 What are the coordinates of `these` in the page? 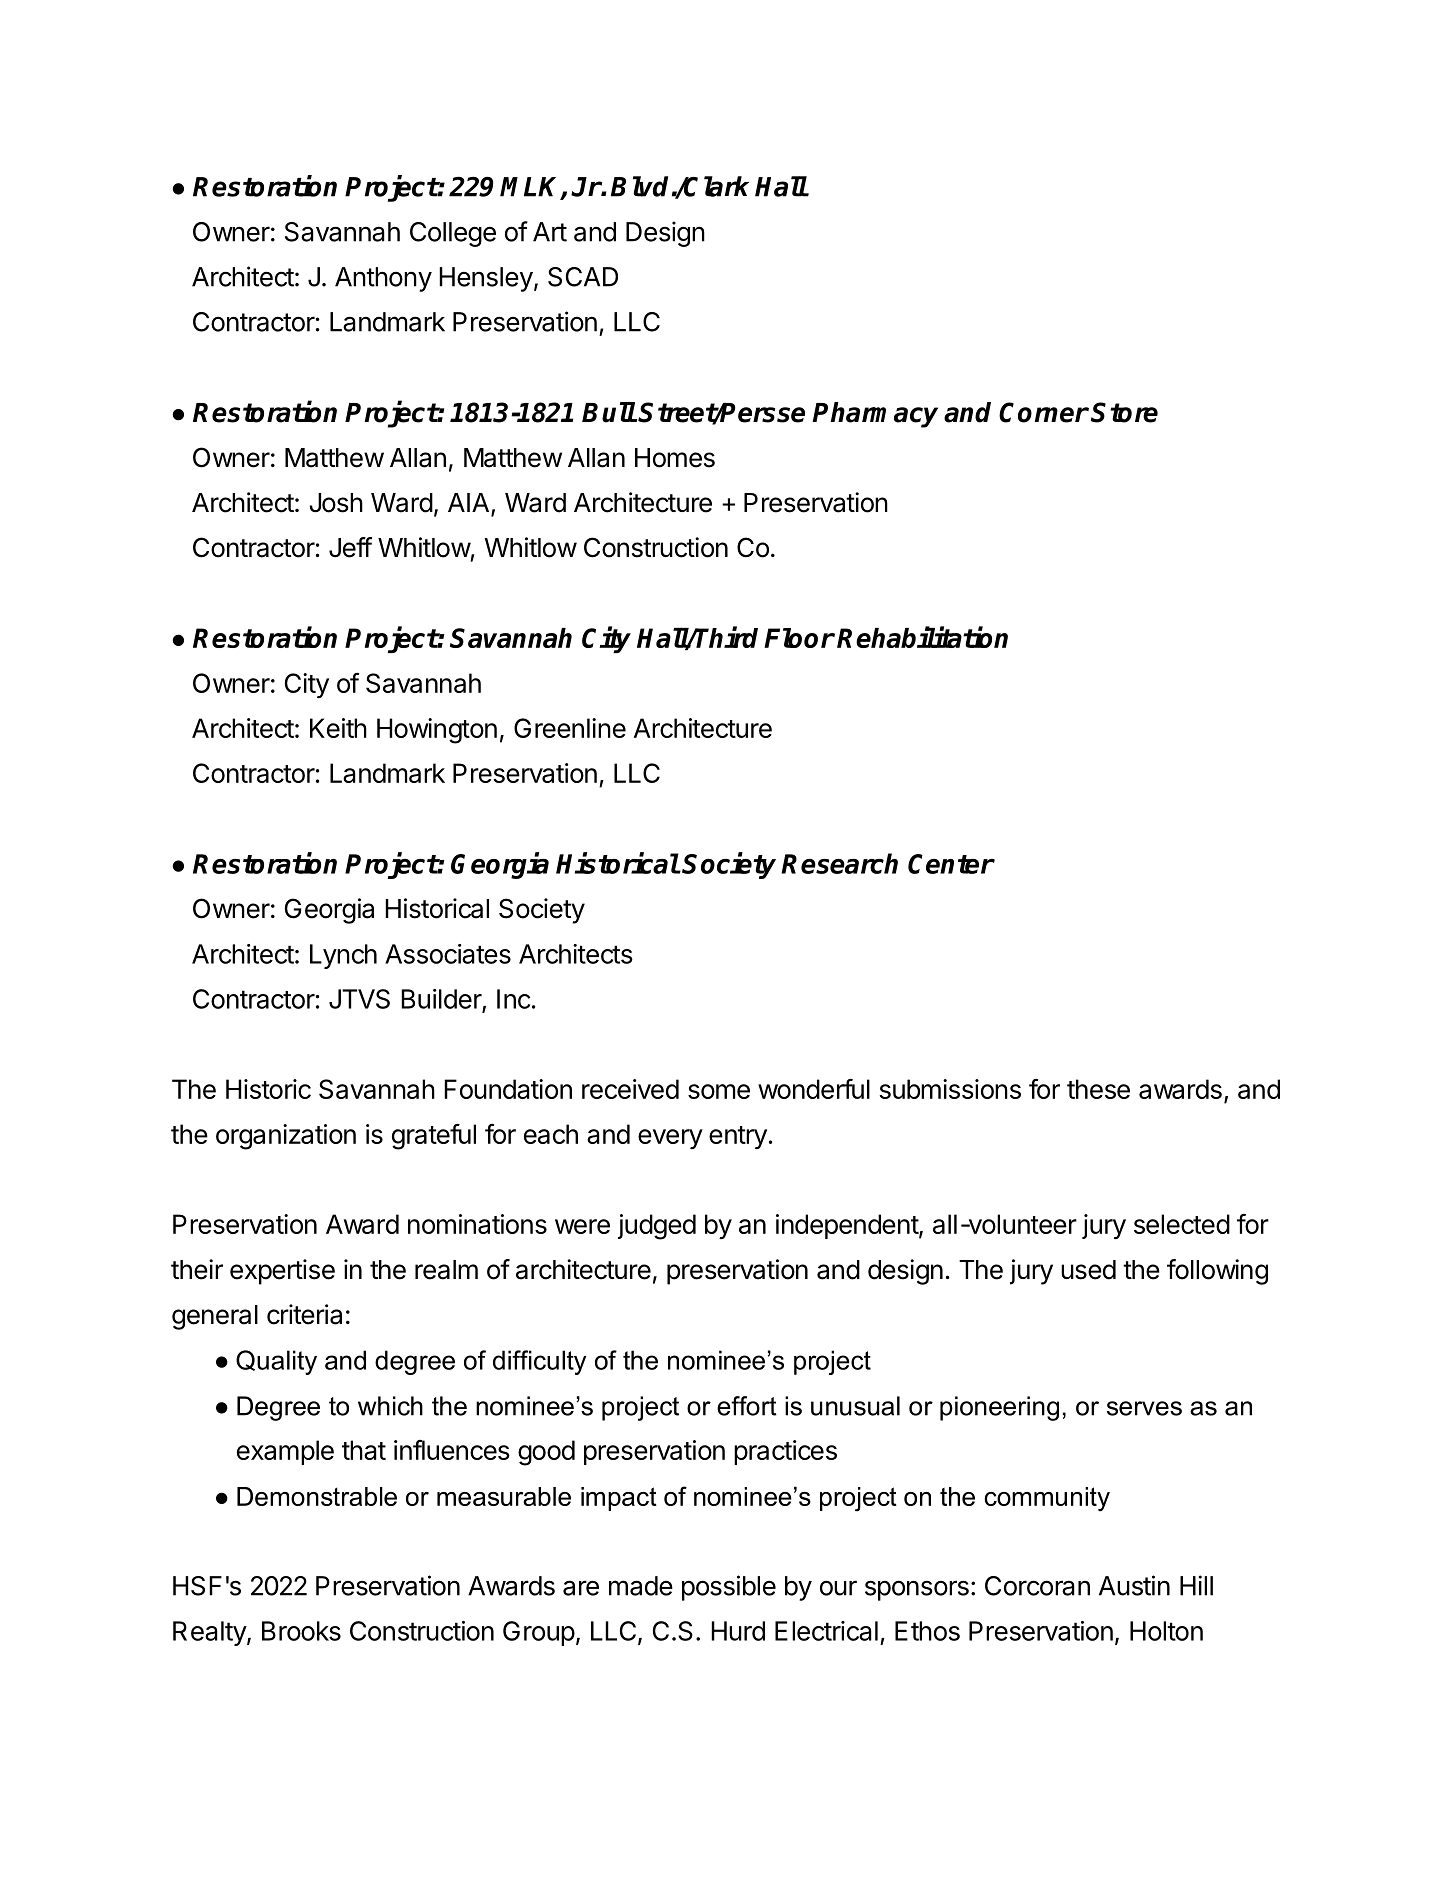 It's located at (1098, 1089).
